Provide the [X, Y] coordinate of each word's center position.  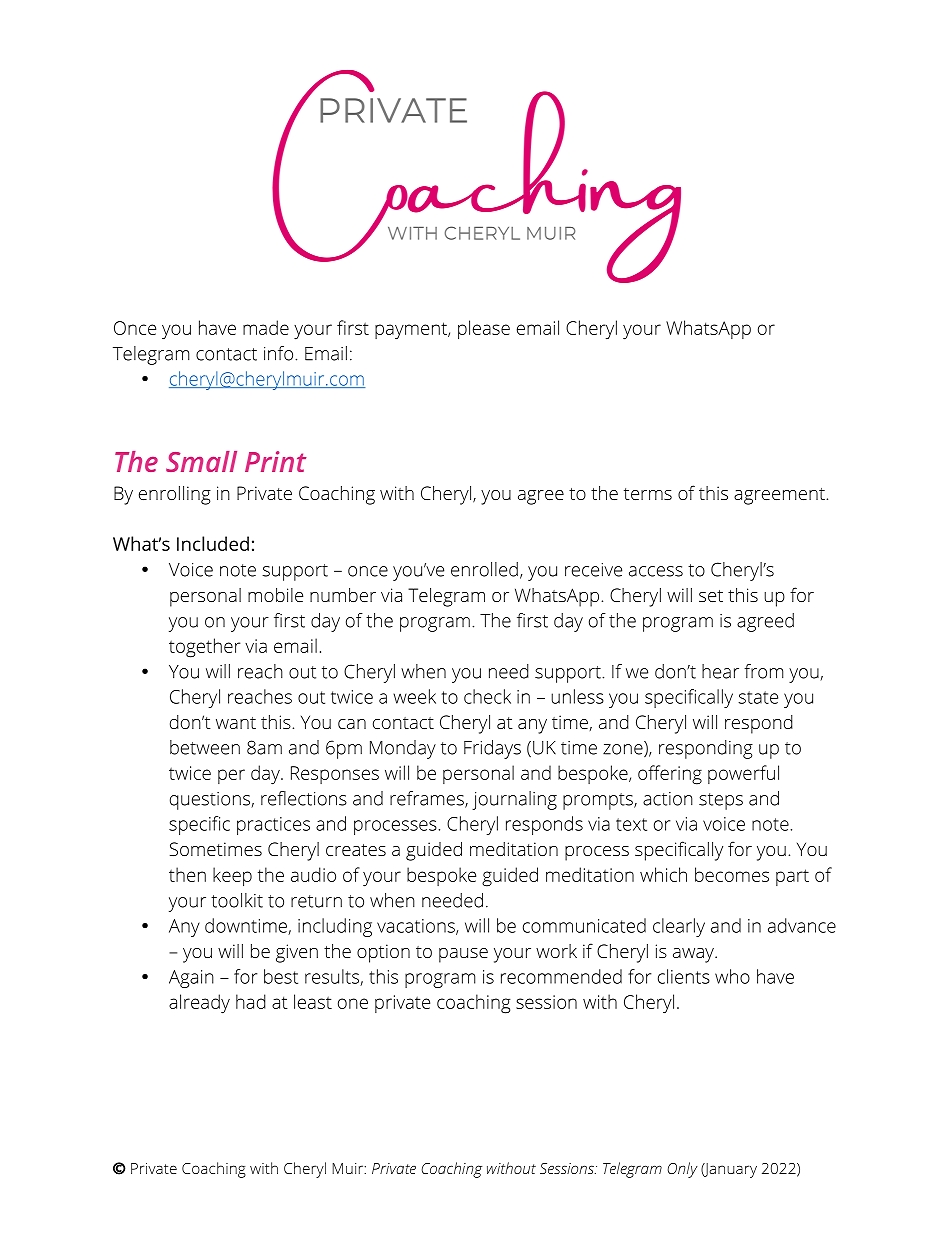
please [484, 330]
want [236, 723]
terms [648, 494]
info [280, 353]
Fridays [492, 749]
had [251, 1001]
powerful [743, 774]
